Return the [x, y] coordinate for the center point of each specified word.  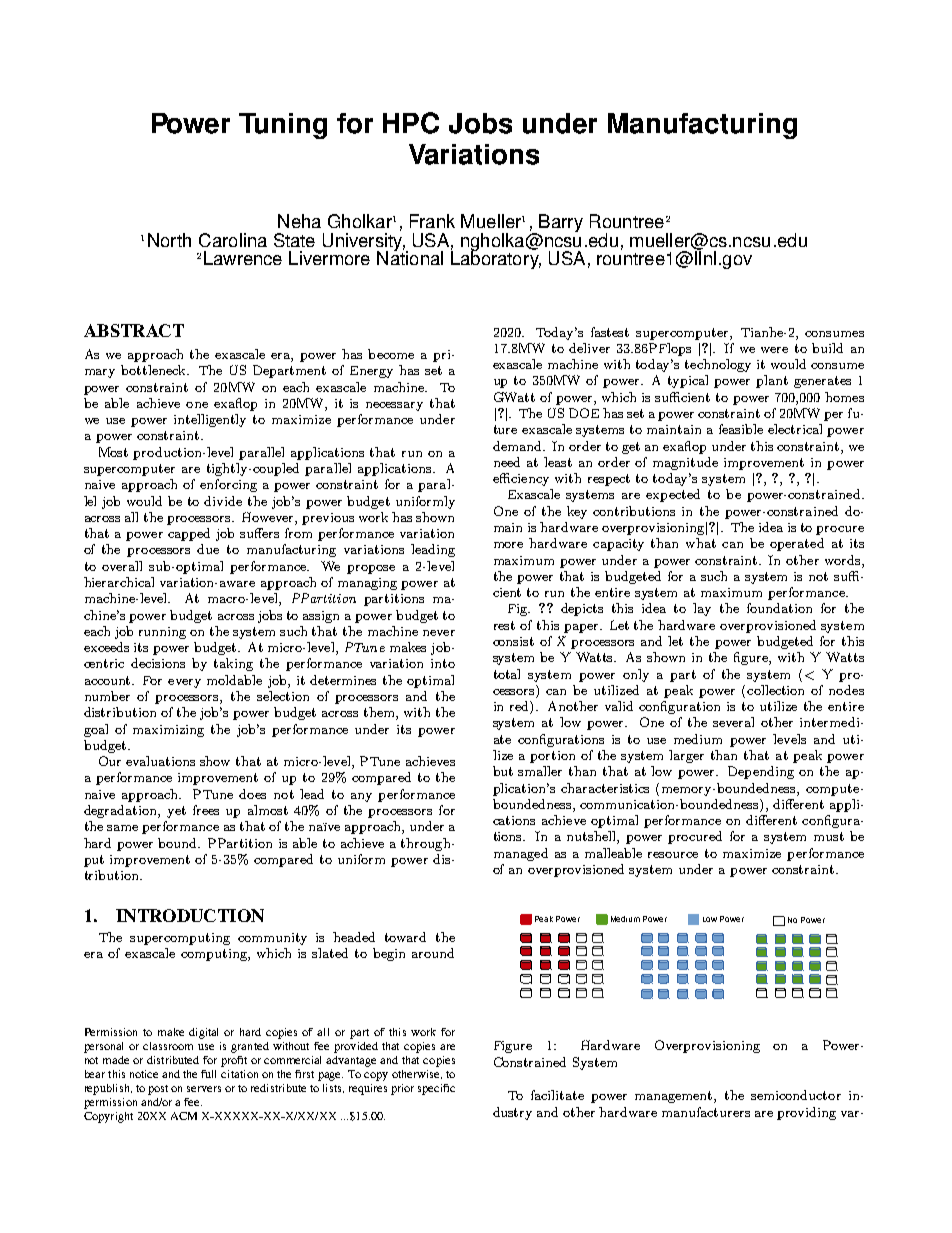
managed [521, 854]
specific [436, 1089]
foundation [779, 608]
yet [176, 812]
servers [204, 1089]
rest [504, 625]
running [162, 633]
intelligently [210, 420]
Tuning [283, 126]
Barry [560, 224]
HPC [411, 123]
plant [772, 381]
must [829, 836]
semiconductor [796, 1095]
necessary [394, 406]
